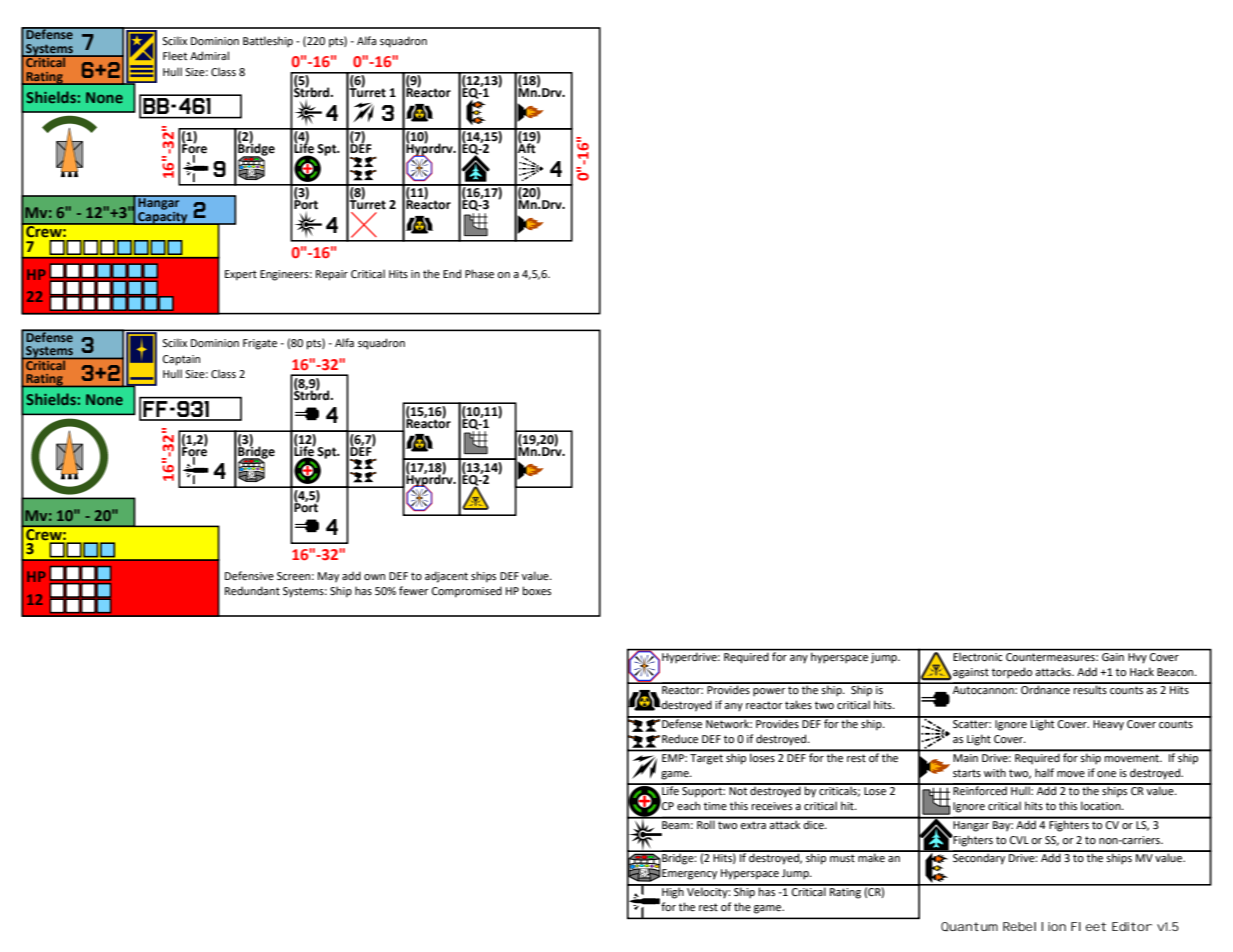 This image has width=1233, height=952. Describe the element at coordinates (452, 273) in the image. I see `End` at that location.
